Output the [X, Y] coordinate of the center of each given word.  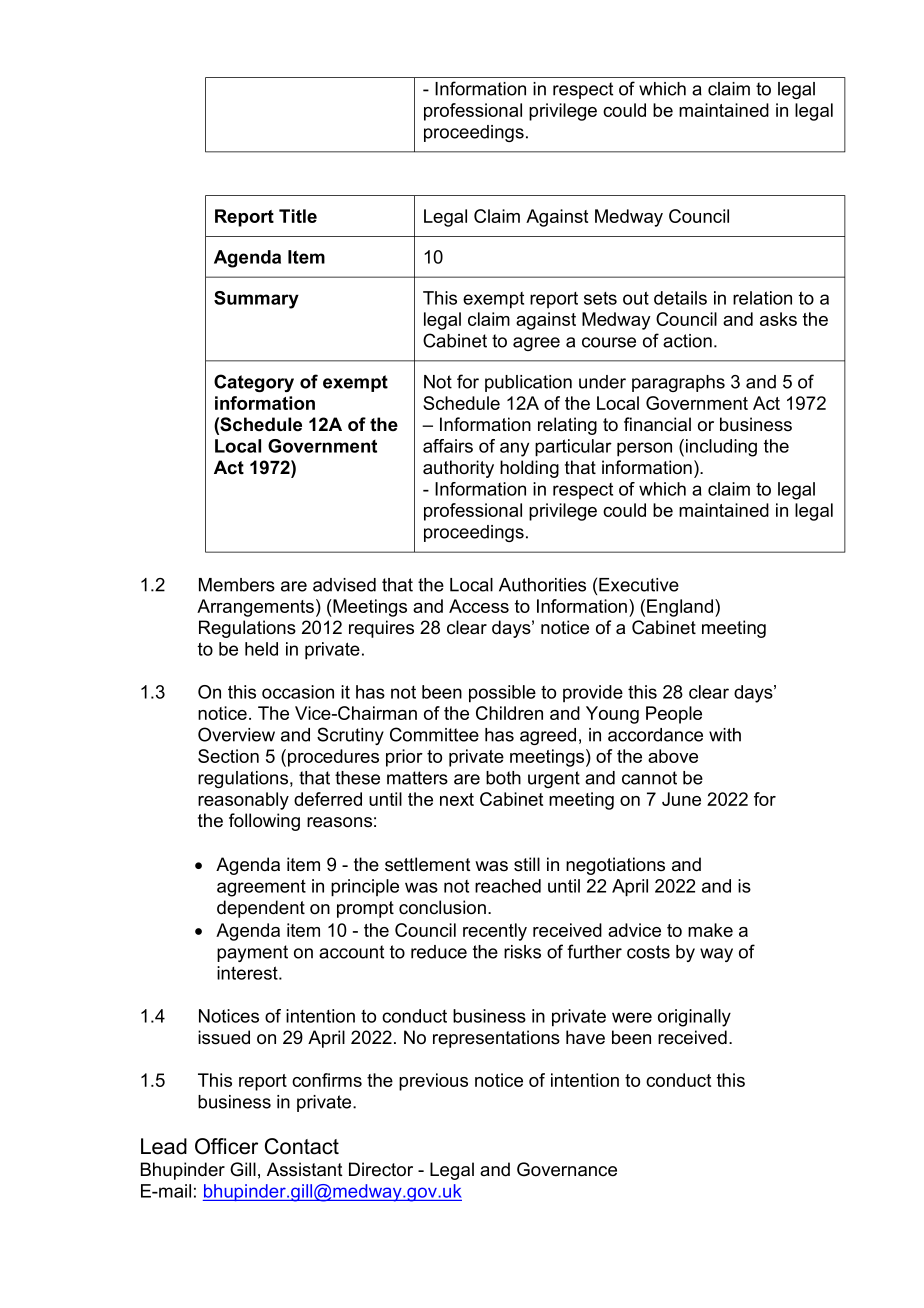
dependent [261, 909]
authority [458, 469]
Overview [236, 734]
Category [254, 383]
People [674, 715]
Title [298, 216]
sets [600, 298]
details [680, 298]
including [721, 448]
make [710, 930]
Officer [226, 1146]
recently [495, 932]
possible [502, 694]
